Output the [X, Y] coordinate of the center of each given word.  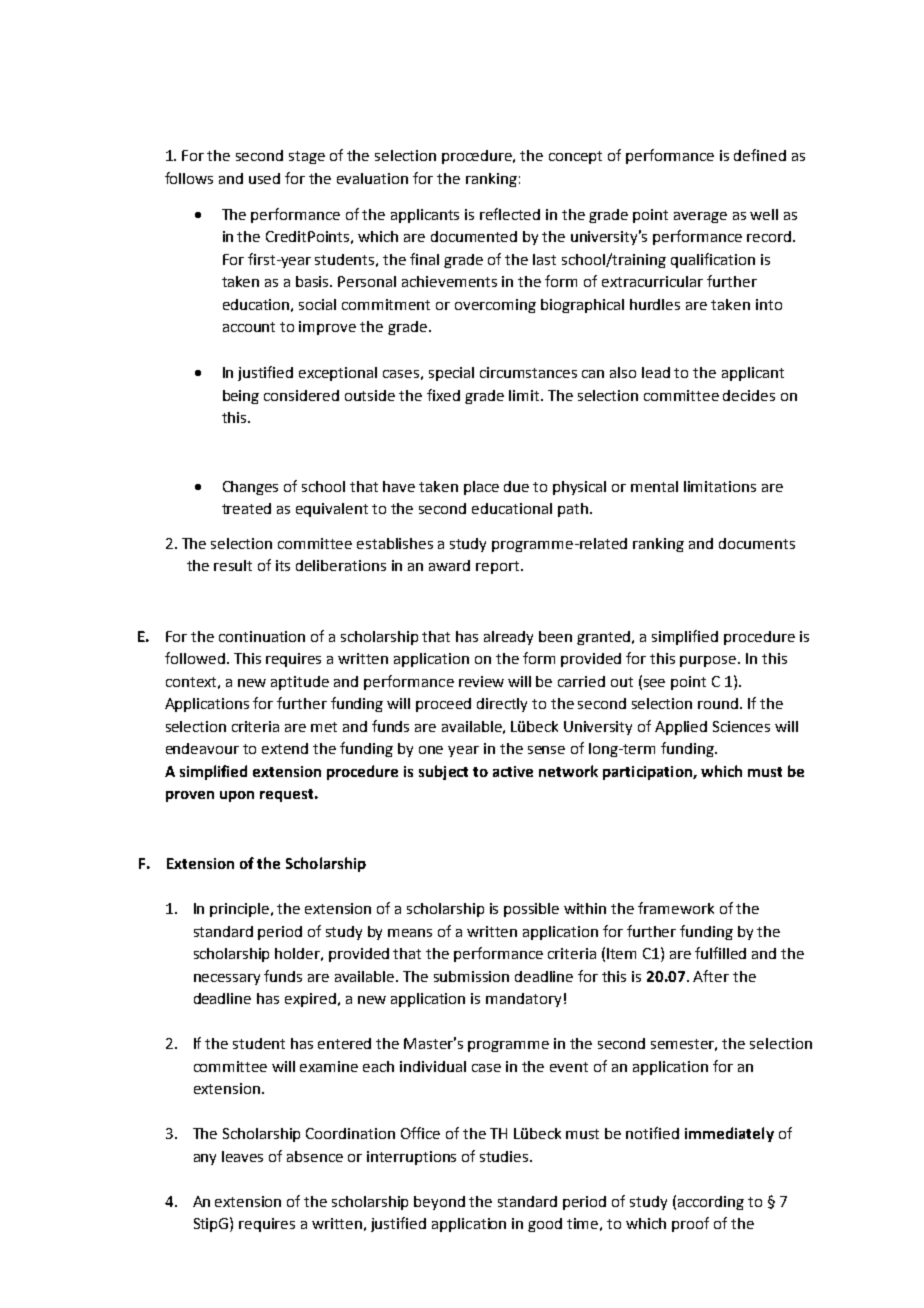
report [499, 567]
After [711, 976]
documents [757, 543]
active [513, 771]
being [241, 397]
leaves [242, 1156]
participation [648, 773]
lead [656, 372]
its [283, 565]
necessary [227, 979]
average [700, 217]
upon [237, 796]
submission [471, 976]
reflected [510, 214]
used [264, 178]
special [451, 374]
